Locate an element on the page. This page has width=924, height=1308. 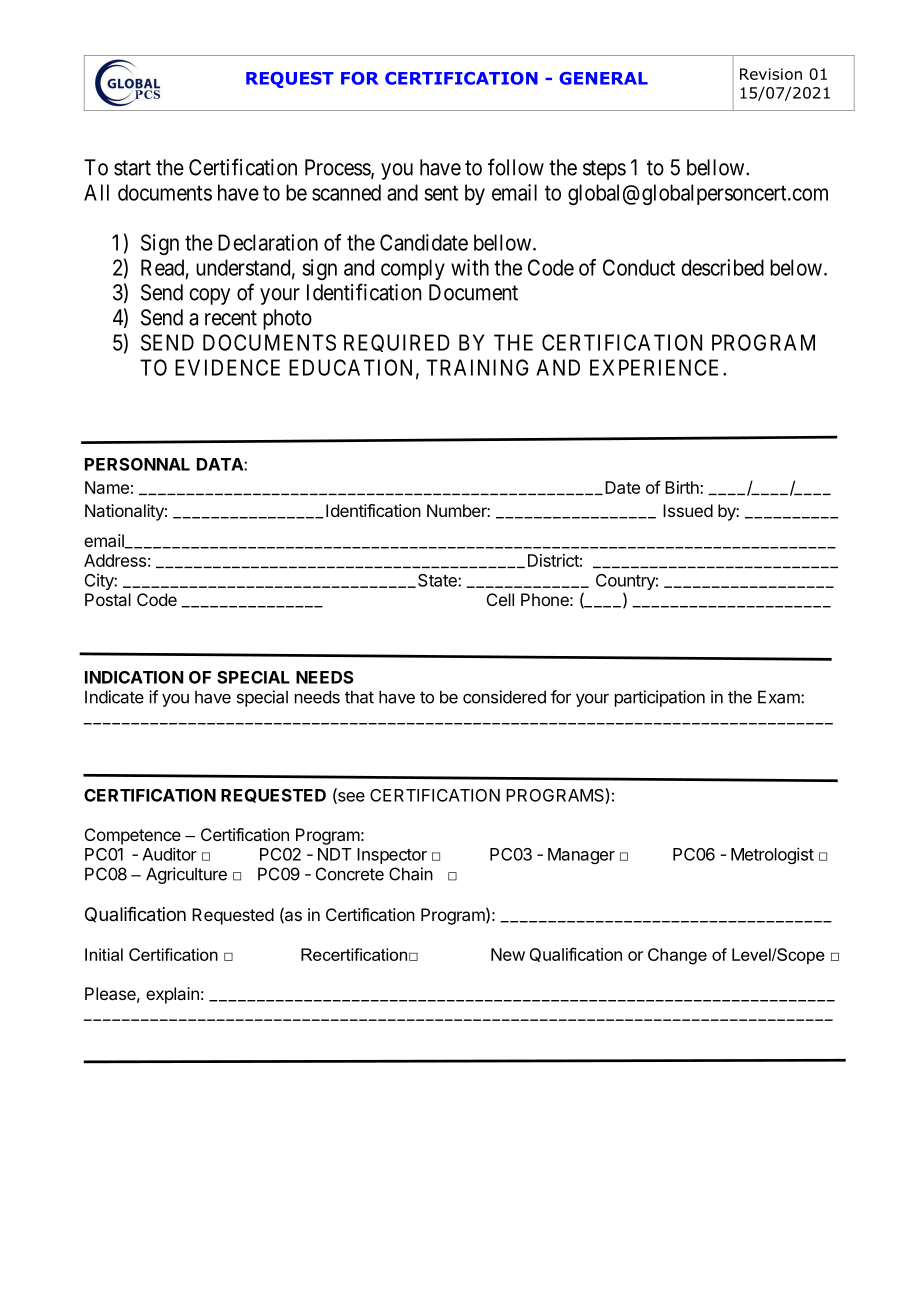
explain is located at coordinates (172, 995).
